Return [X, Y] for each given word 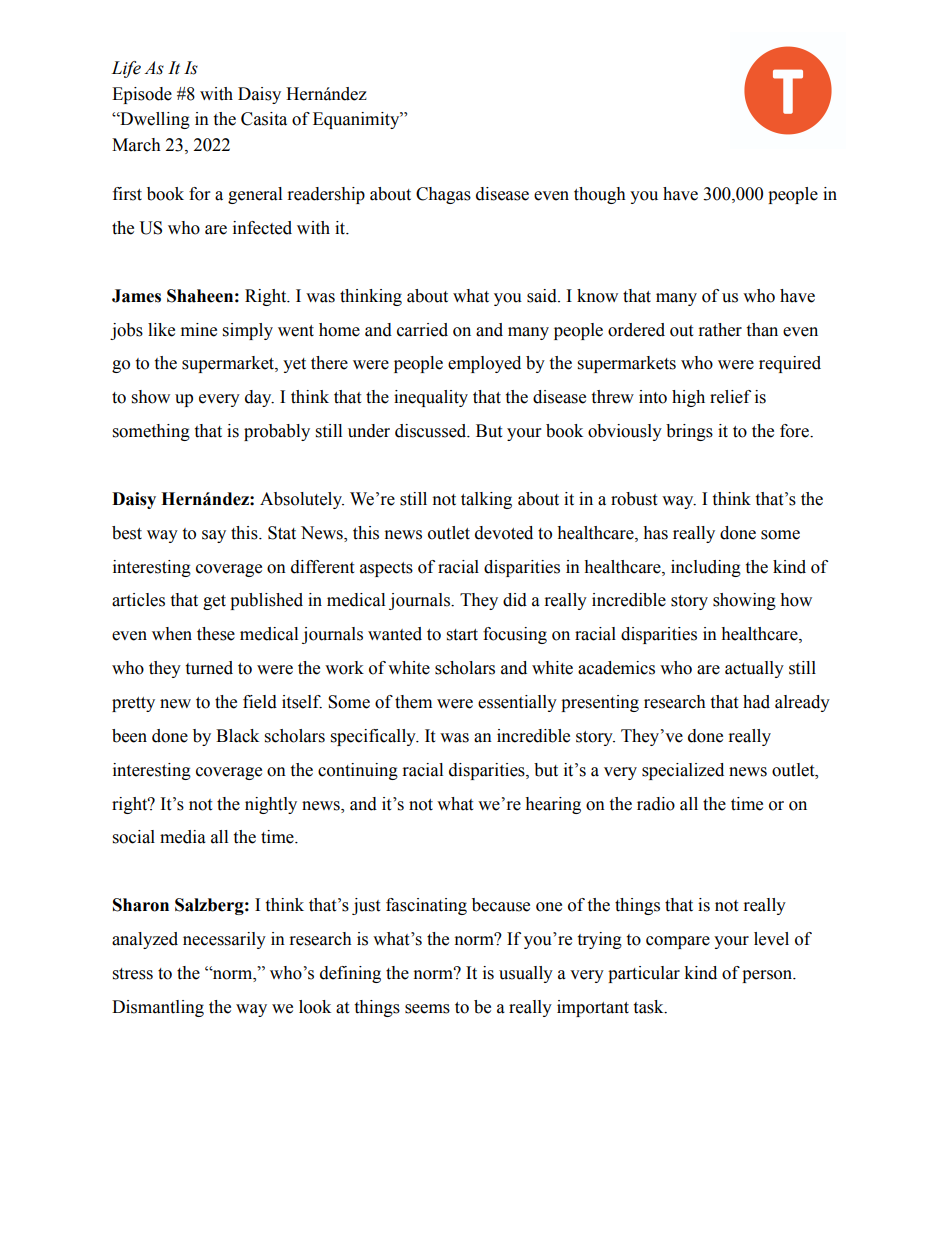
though [600, 195]
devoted [504, 533]
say [214, 536]
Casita [264, 119]
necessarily [224, 940]
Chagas [443, 195]
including [706, 568]
